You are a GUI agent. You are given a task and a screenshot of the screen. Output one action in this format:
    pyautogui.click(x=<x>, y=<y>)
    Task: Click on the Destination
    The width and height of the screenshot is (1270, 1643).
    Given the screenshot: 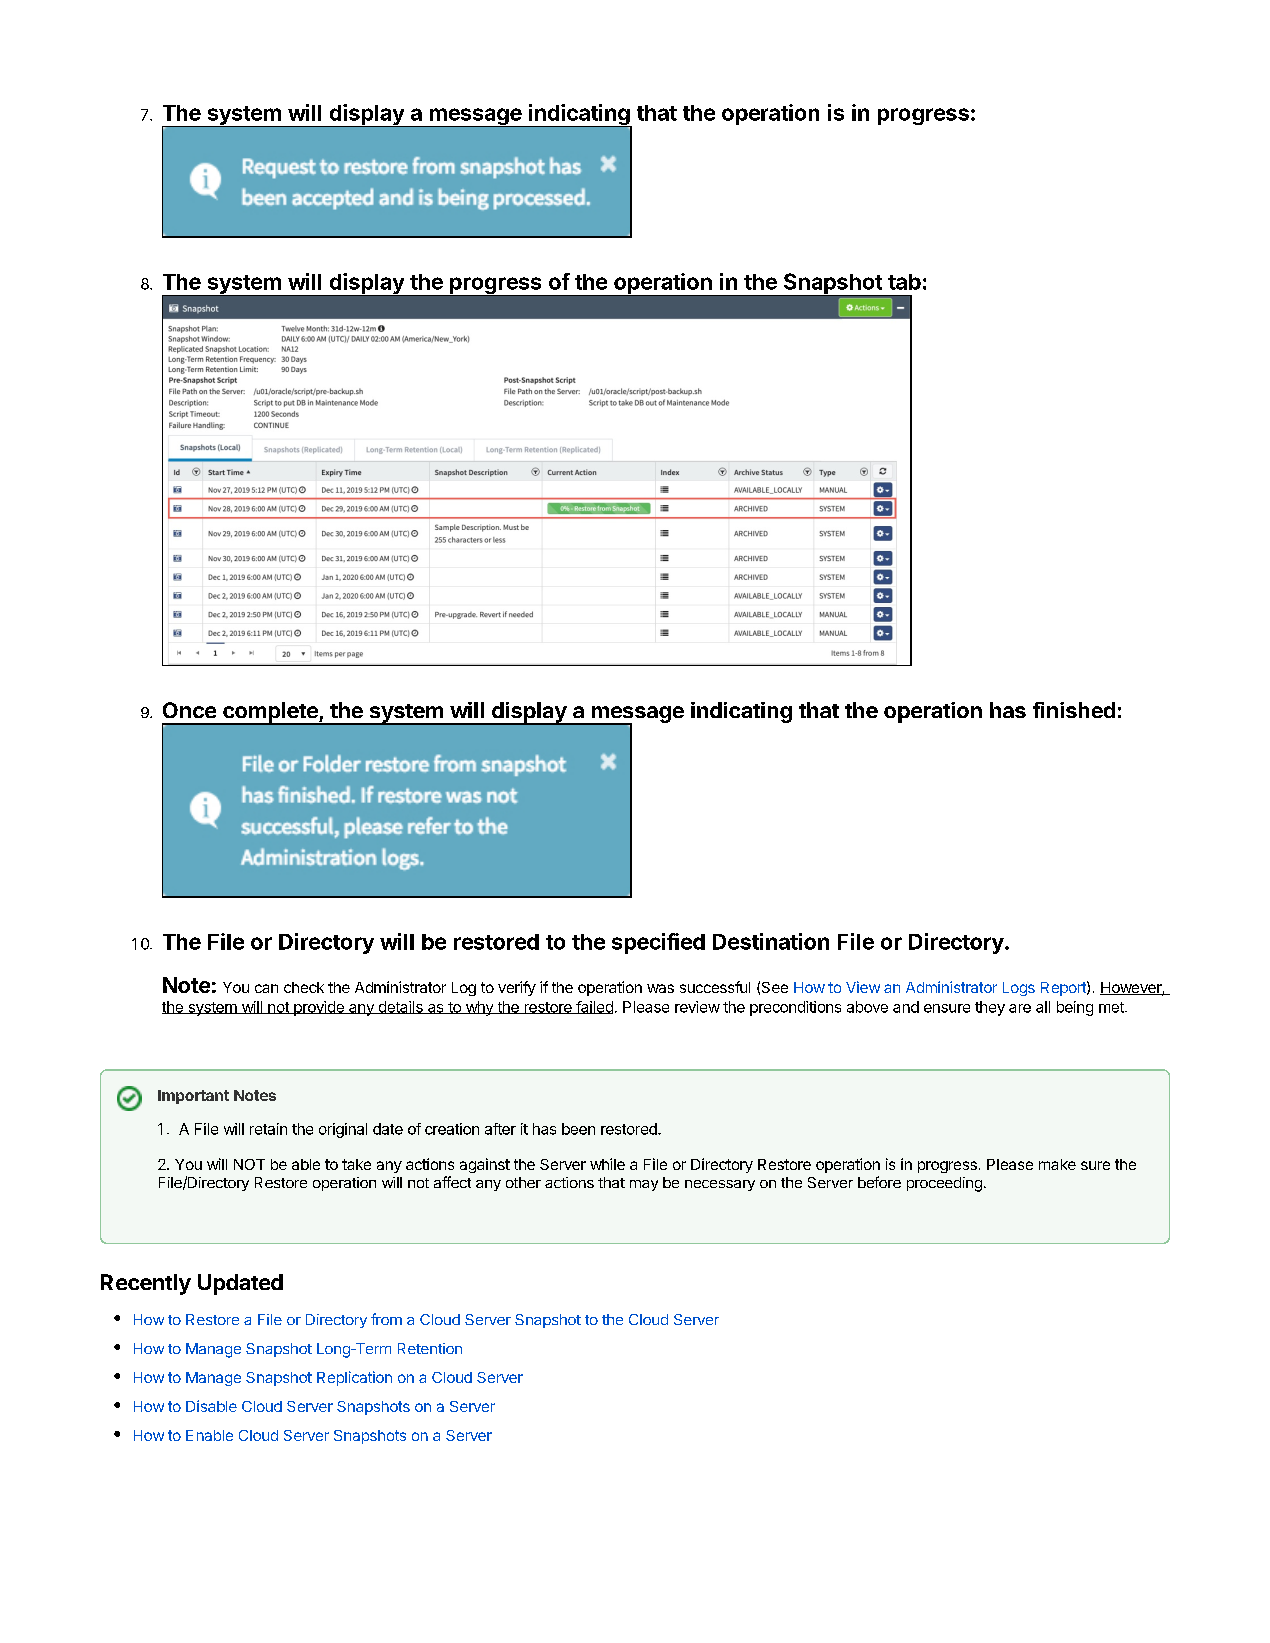 What is the action you would take?
    pyautogui.click(x=771, y=941)
